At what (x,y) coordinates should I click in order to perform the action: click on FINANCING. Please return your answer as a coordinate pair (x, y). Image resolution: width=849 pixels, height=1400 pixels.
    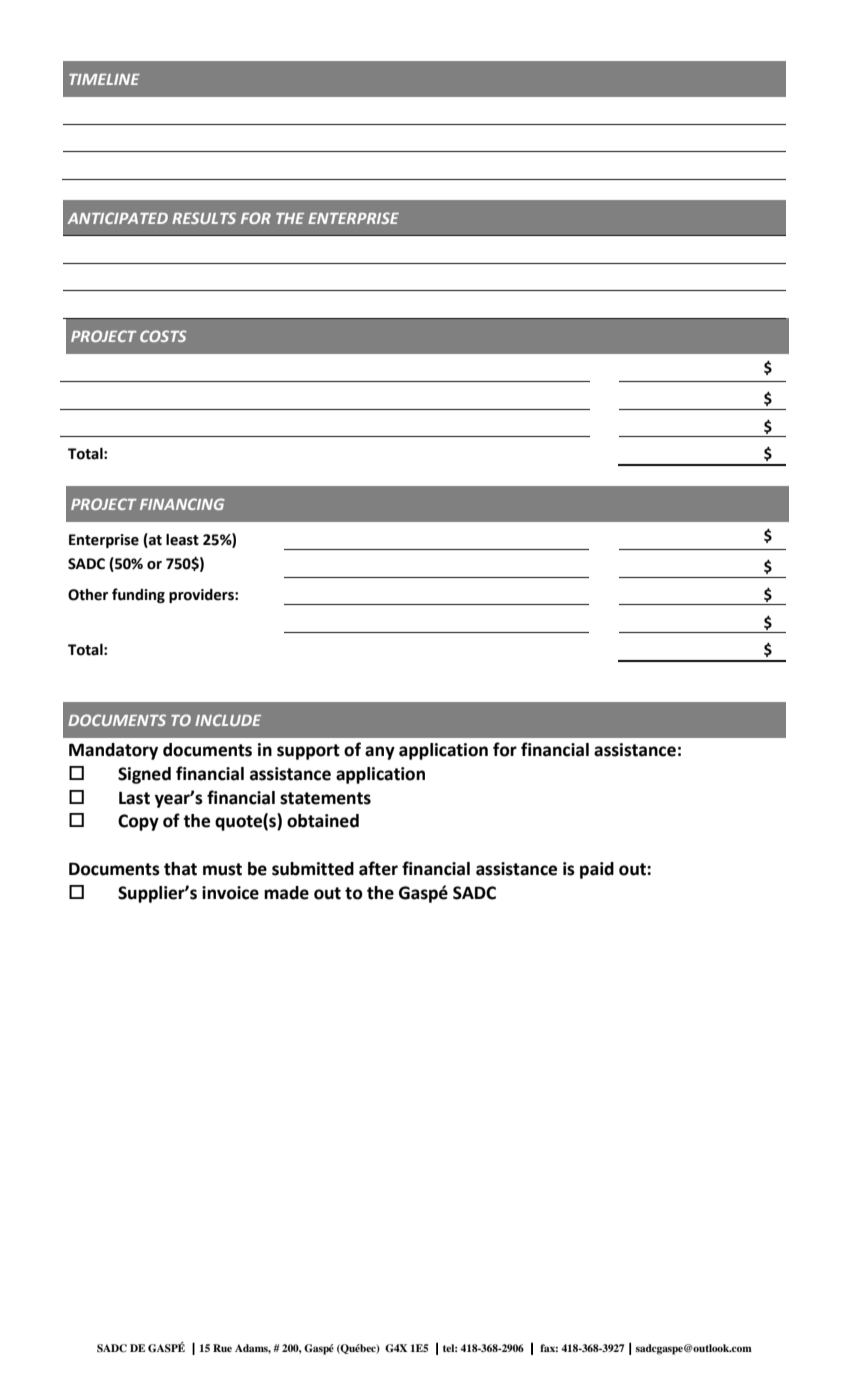
    Looking at the image, I should click on (182, 504).
